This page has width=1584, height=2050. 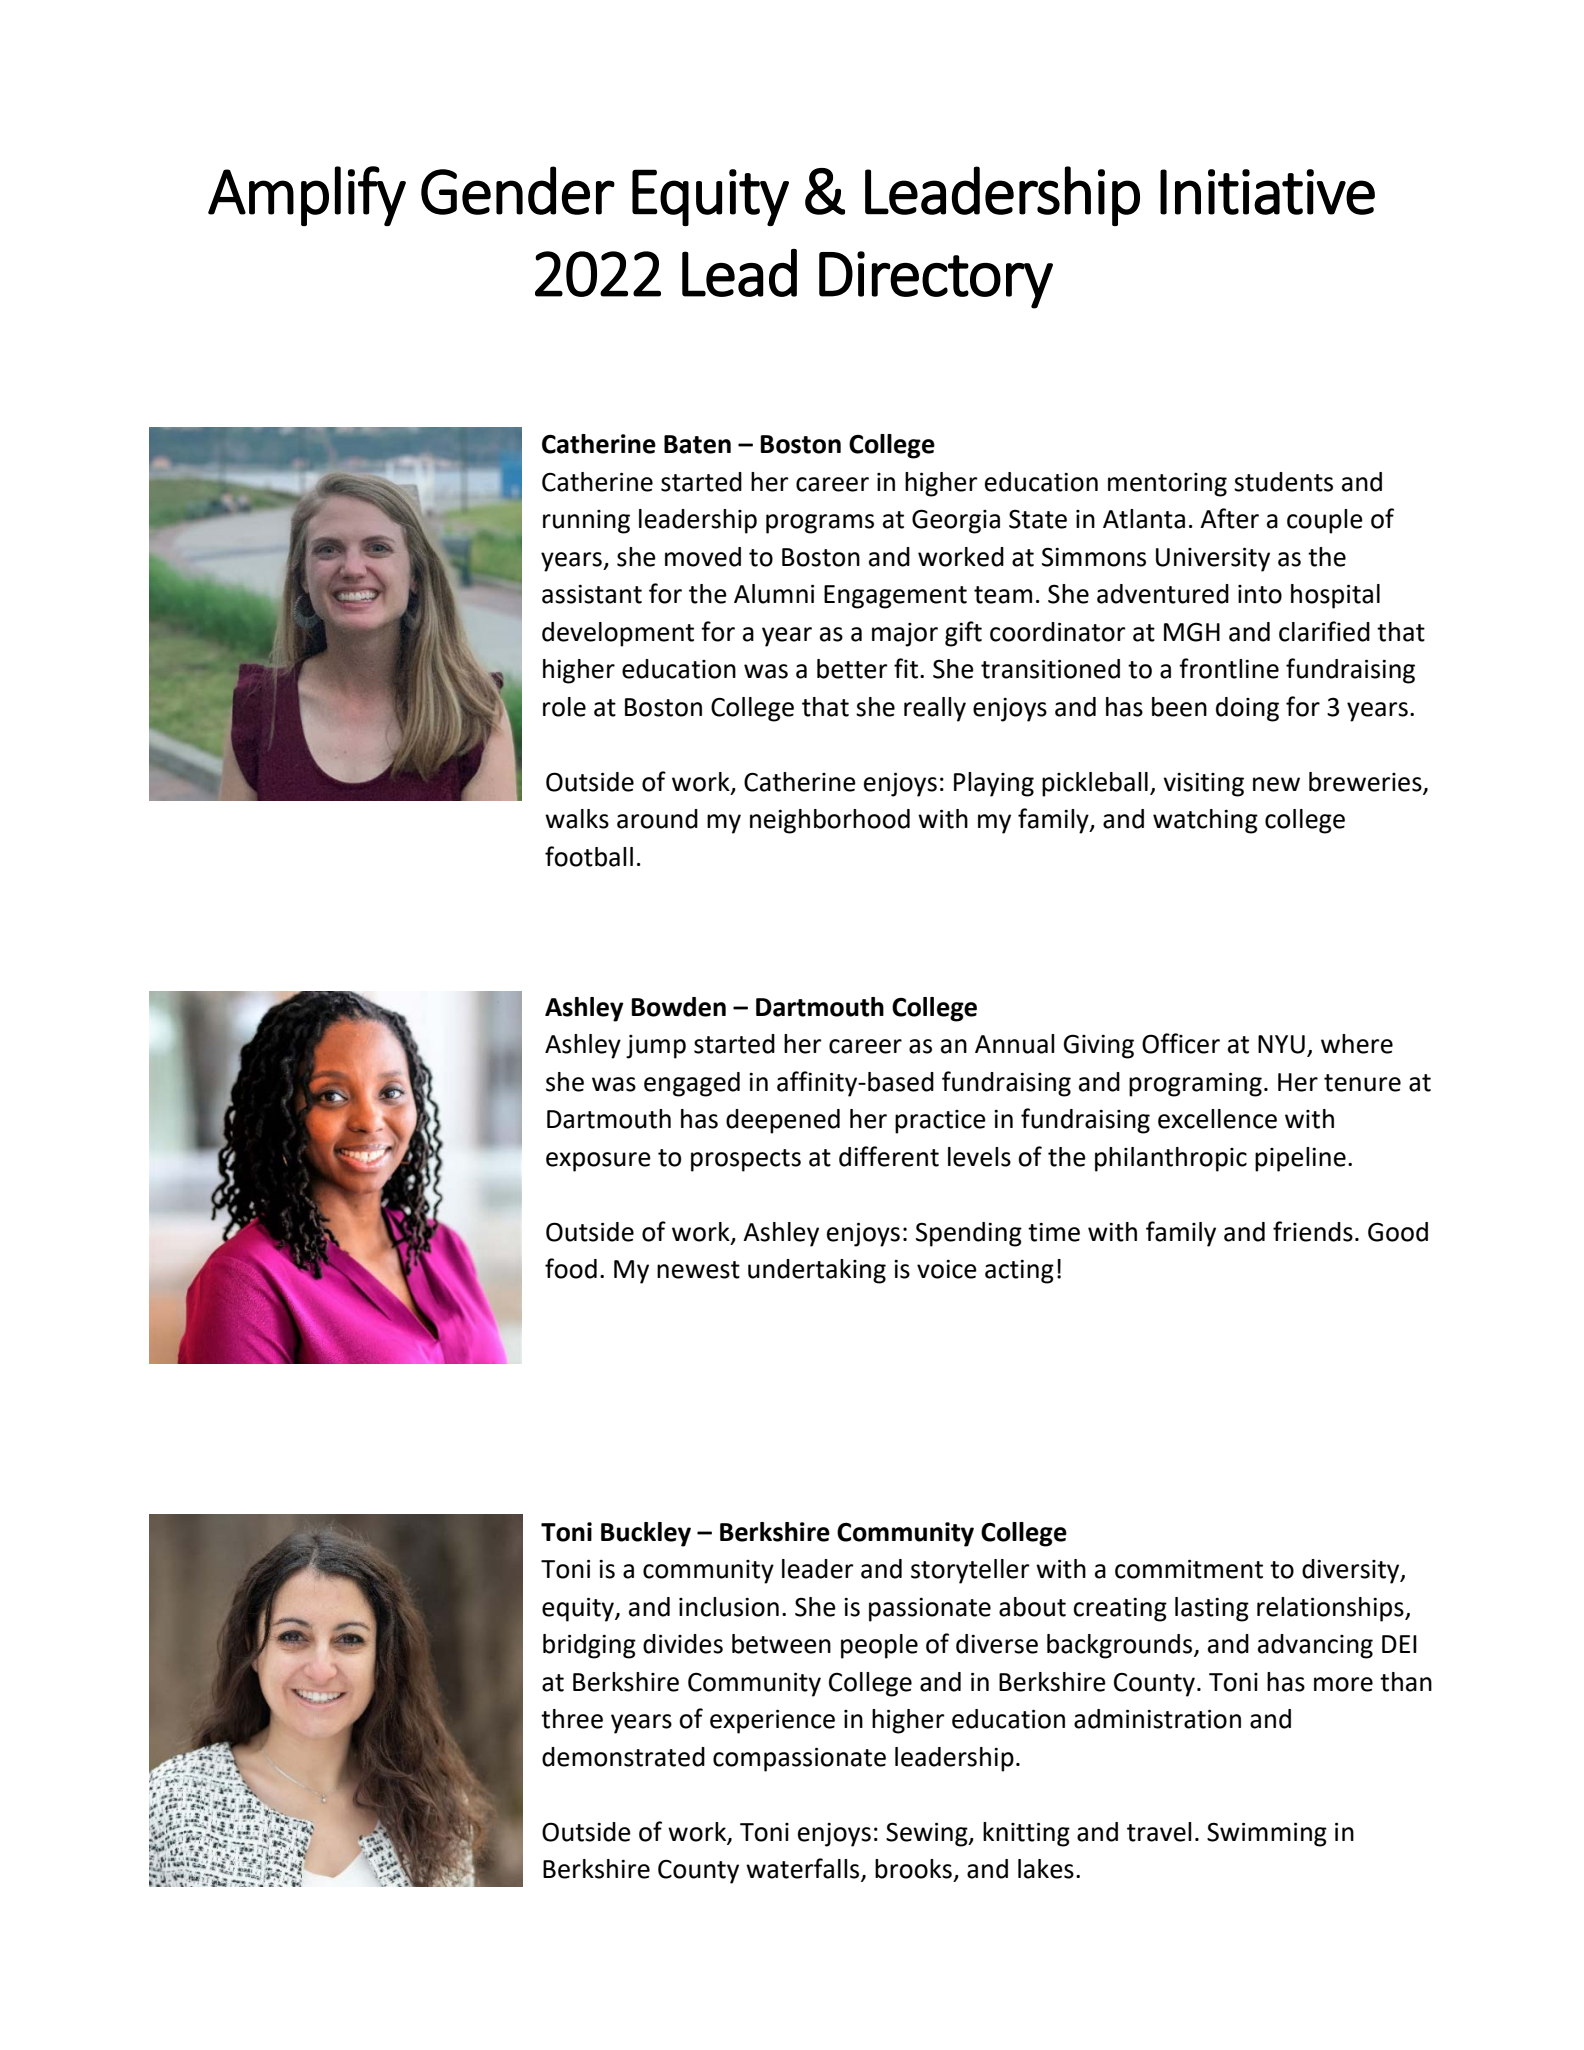 What do you see at coordinates (783, 1121) in the page?
I see `deepened` at bounding box center [783, 1121].
